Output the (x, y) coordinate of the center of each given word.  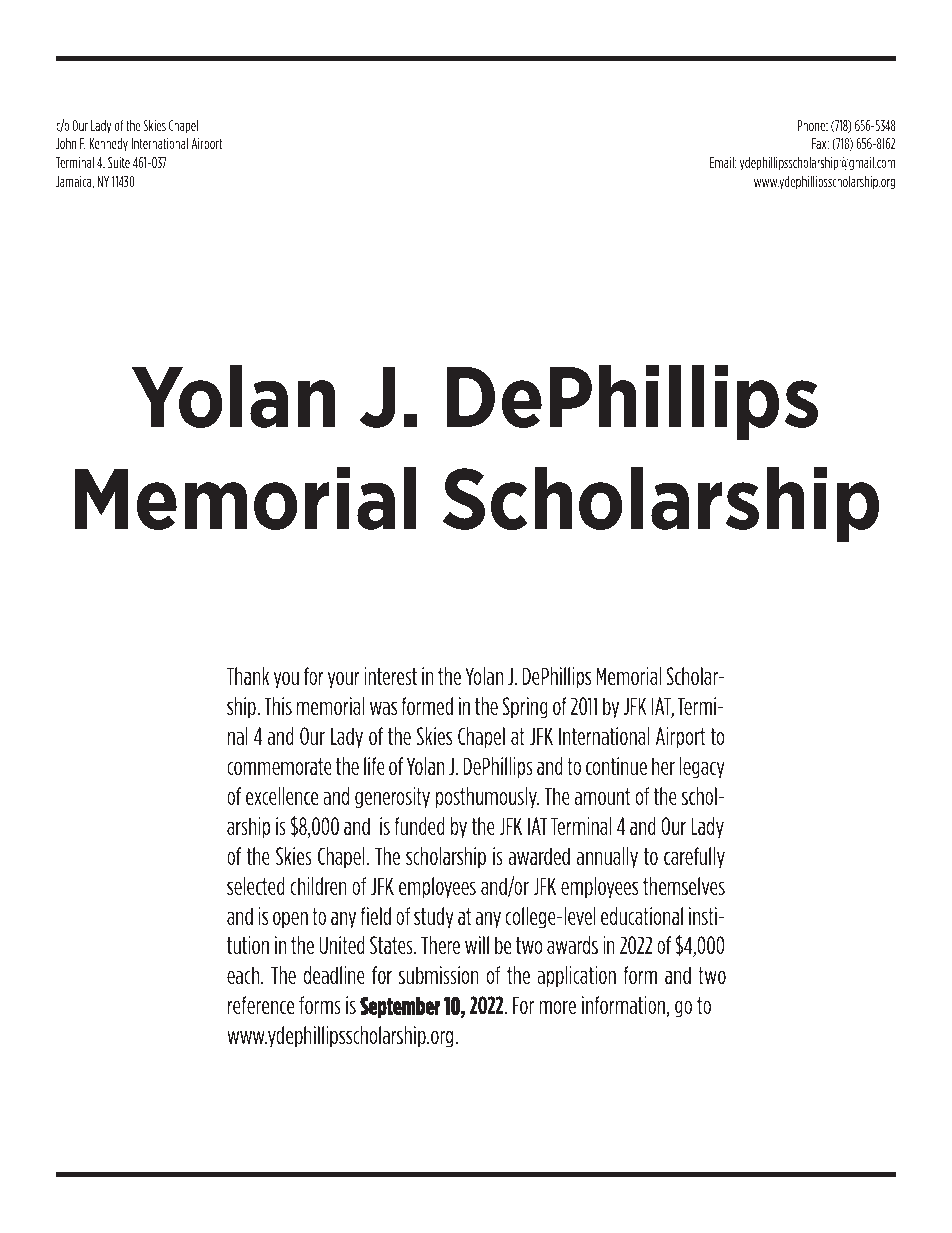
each (244, 975)
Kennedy (108, 144)
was (383, 708)
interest (390, 676)
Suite (119, 162)
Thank (248, 676)
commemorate (279, 766)
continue (616, 766)
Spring (525, 708)
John (66, 143)
